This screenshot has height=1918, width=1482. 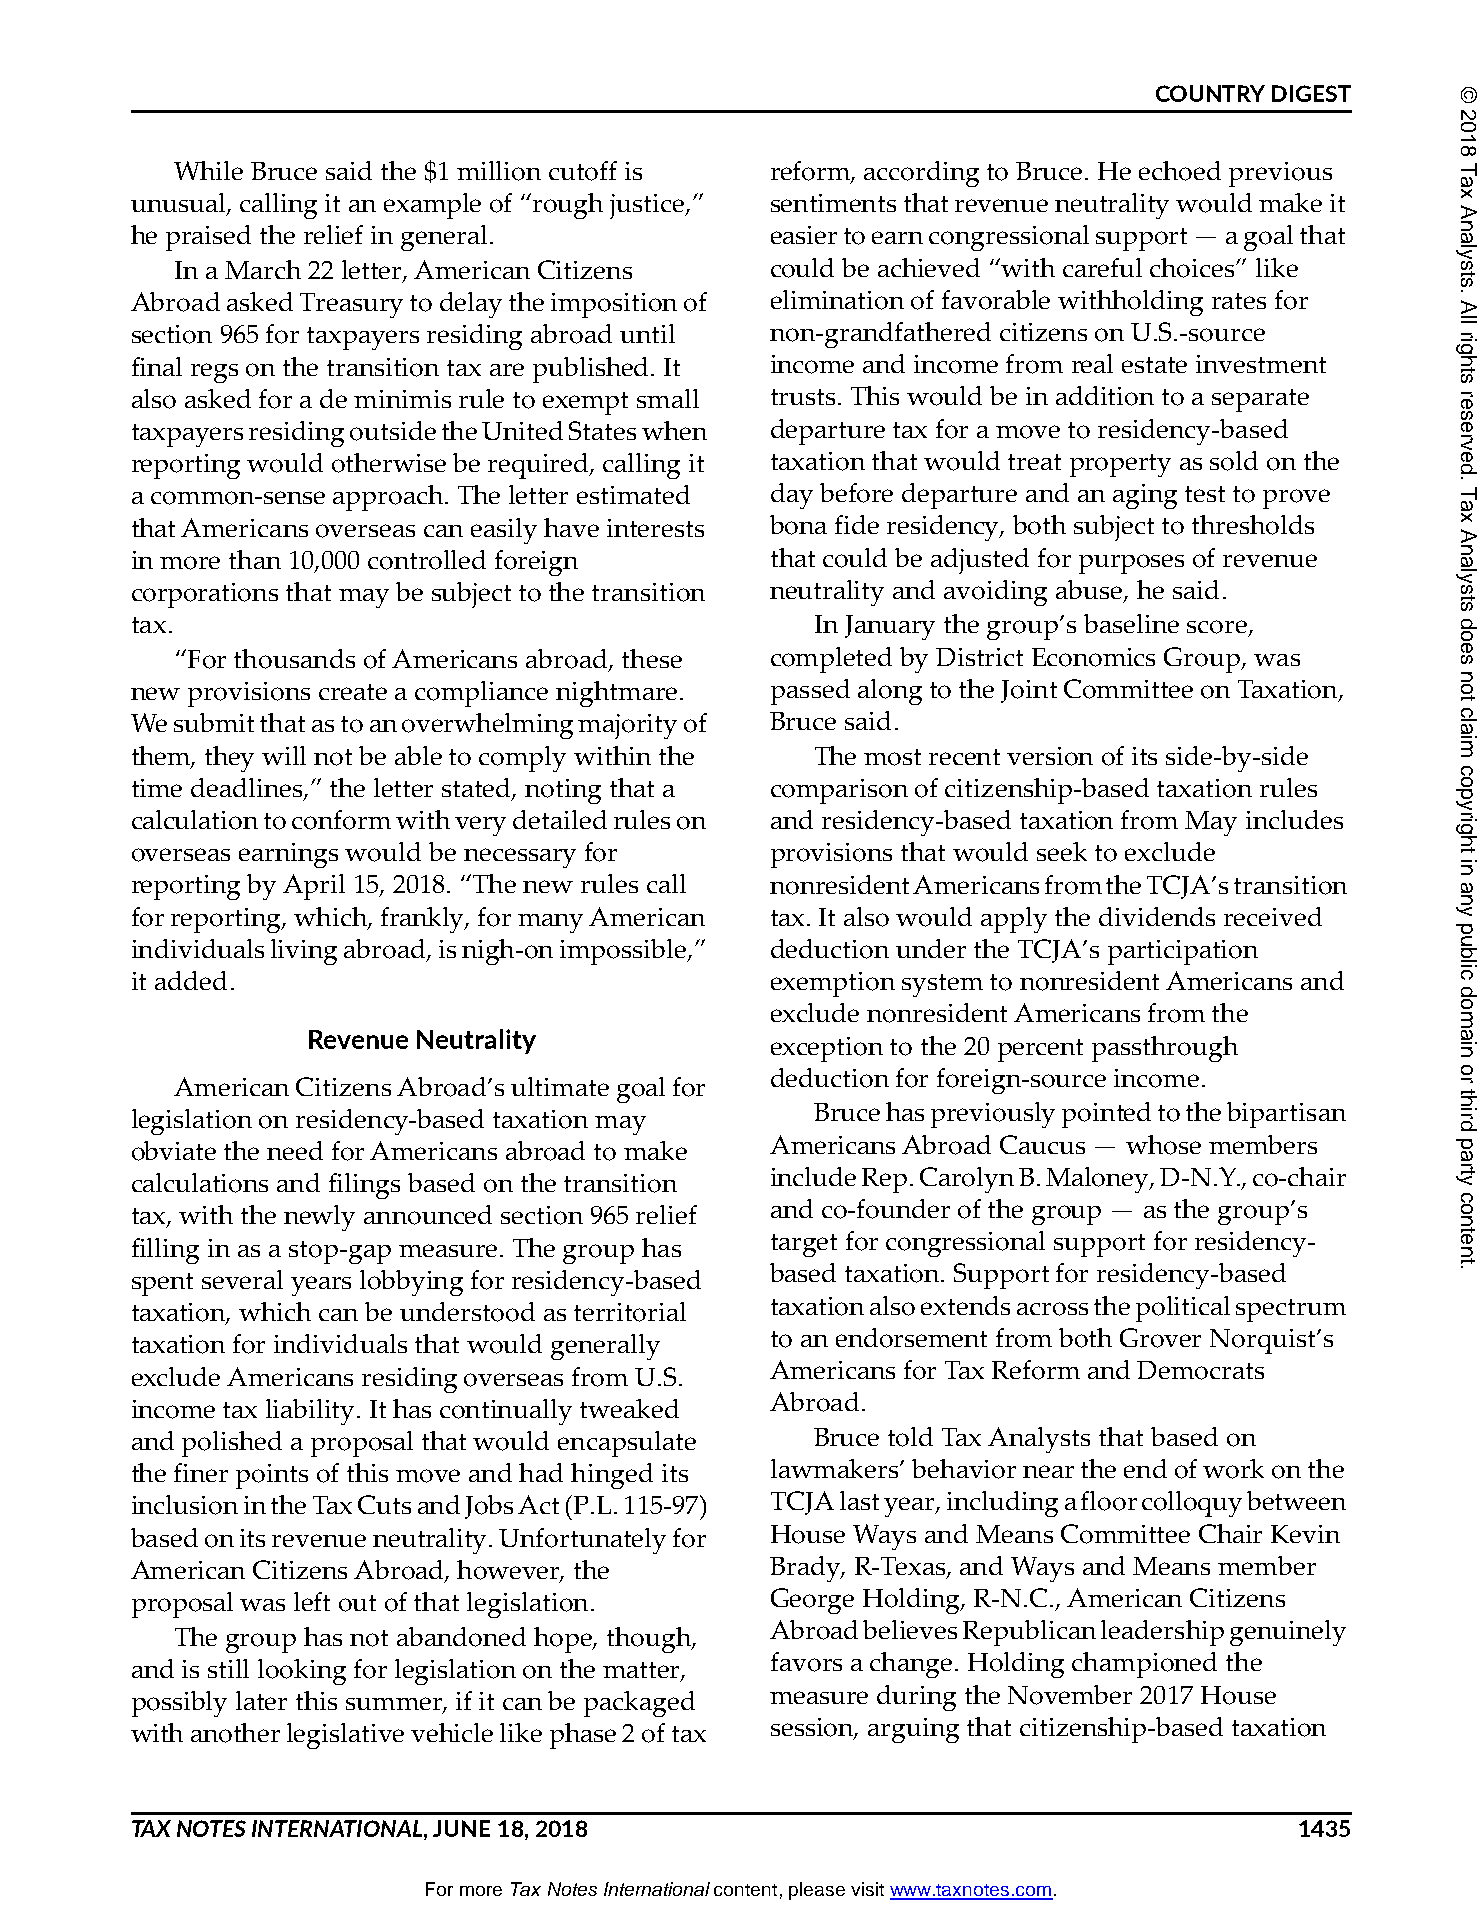 What do you see at coordinates (1183, 1309) in the screenshot?
I see `political` at bounding box center [1183, 1309].
